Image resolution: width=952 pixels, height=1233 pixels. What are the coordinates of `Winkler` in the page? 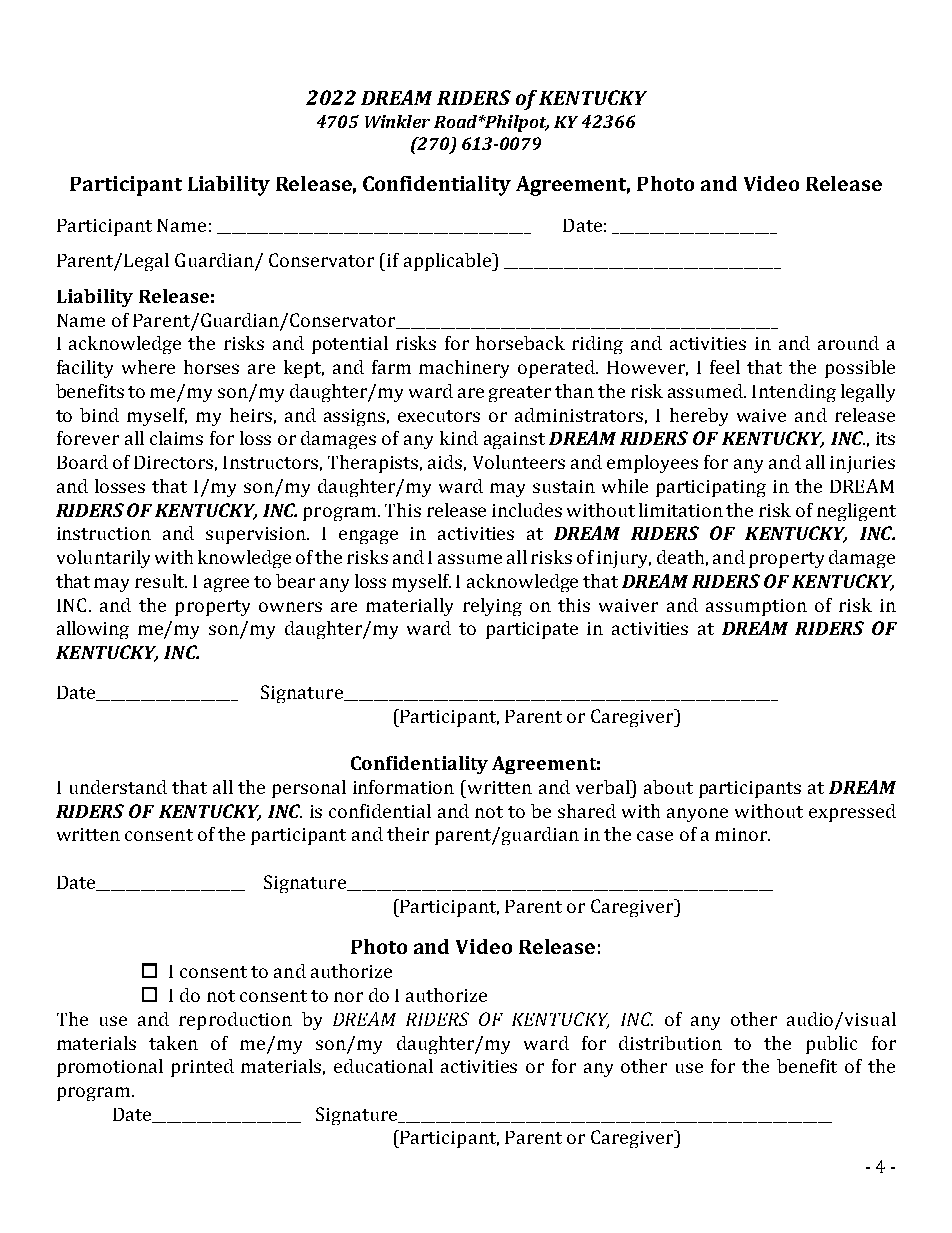 It's located at (397, 121).
